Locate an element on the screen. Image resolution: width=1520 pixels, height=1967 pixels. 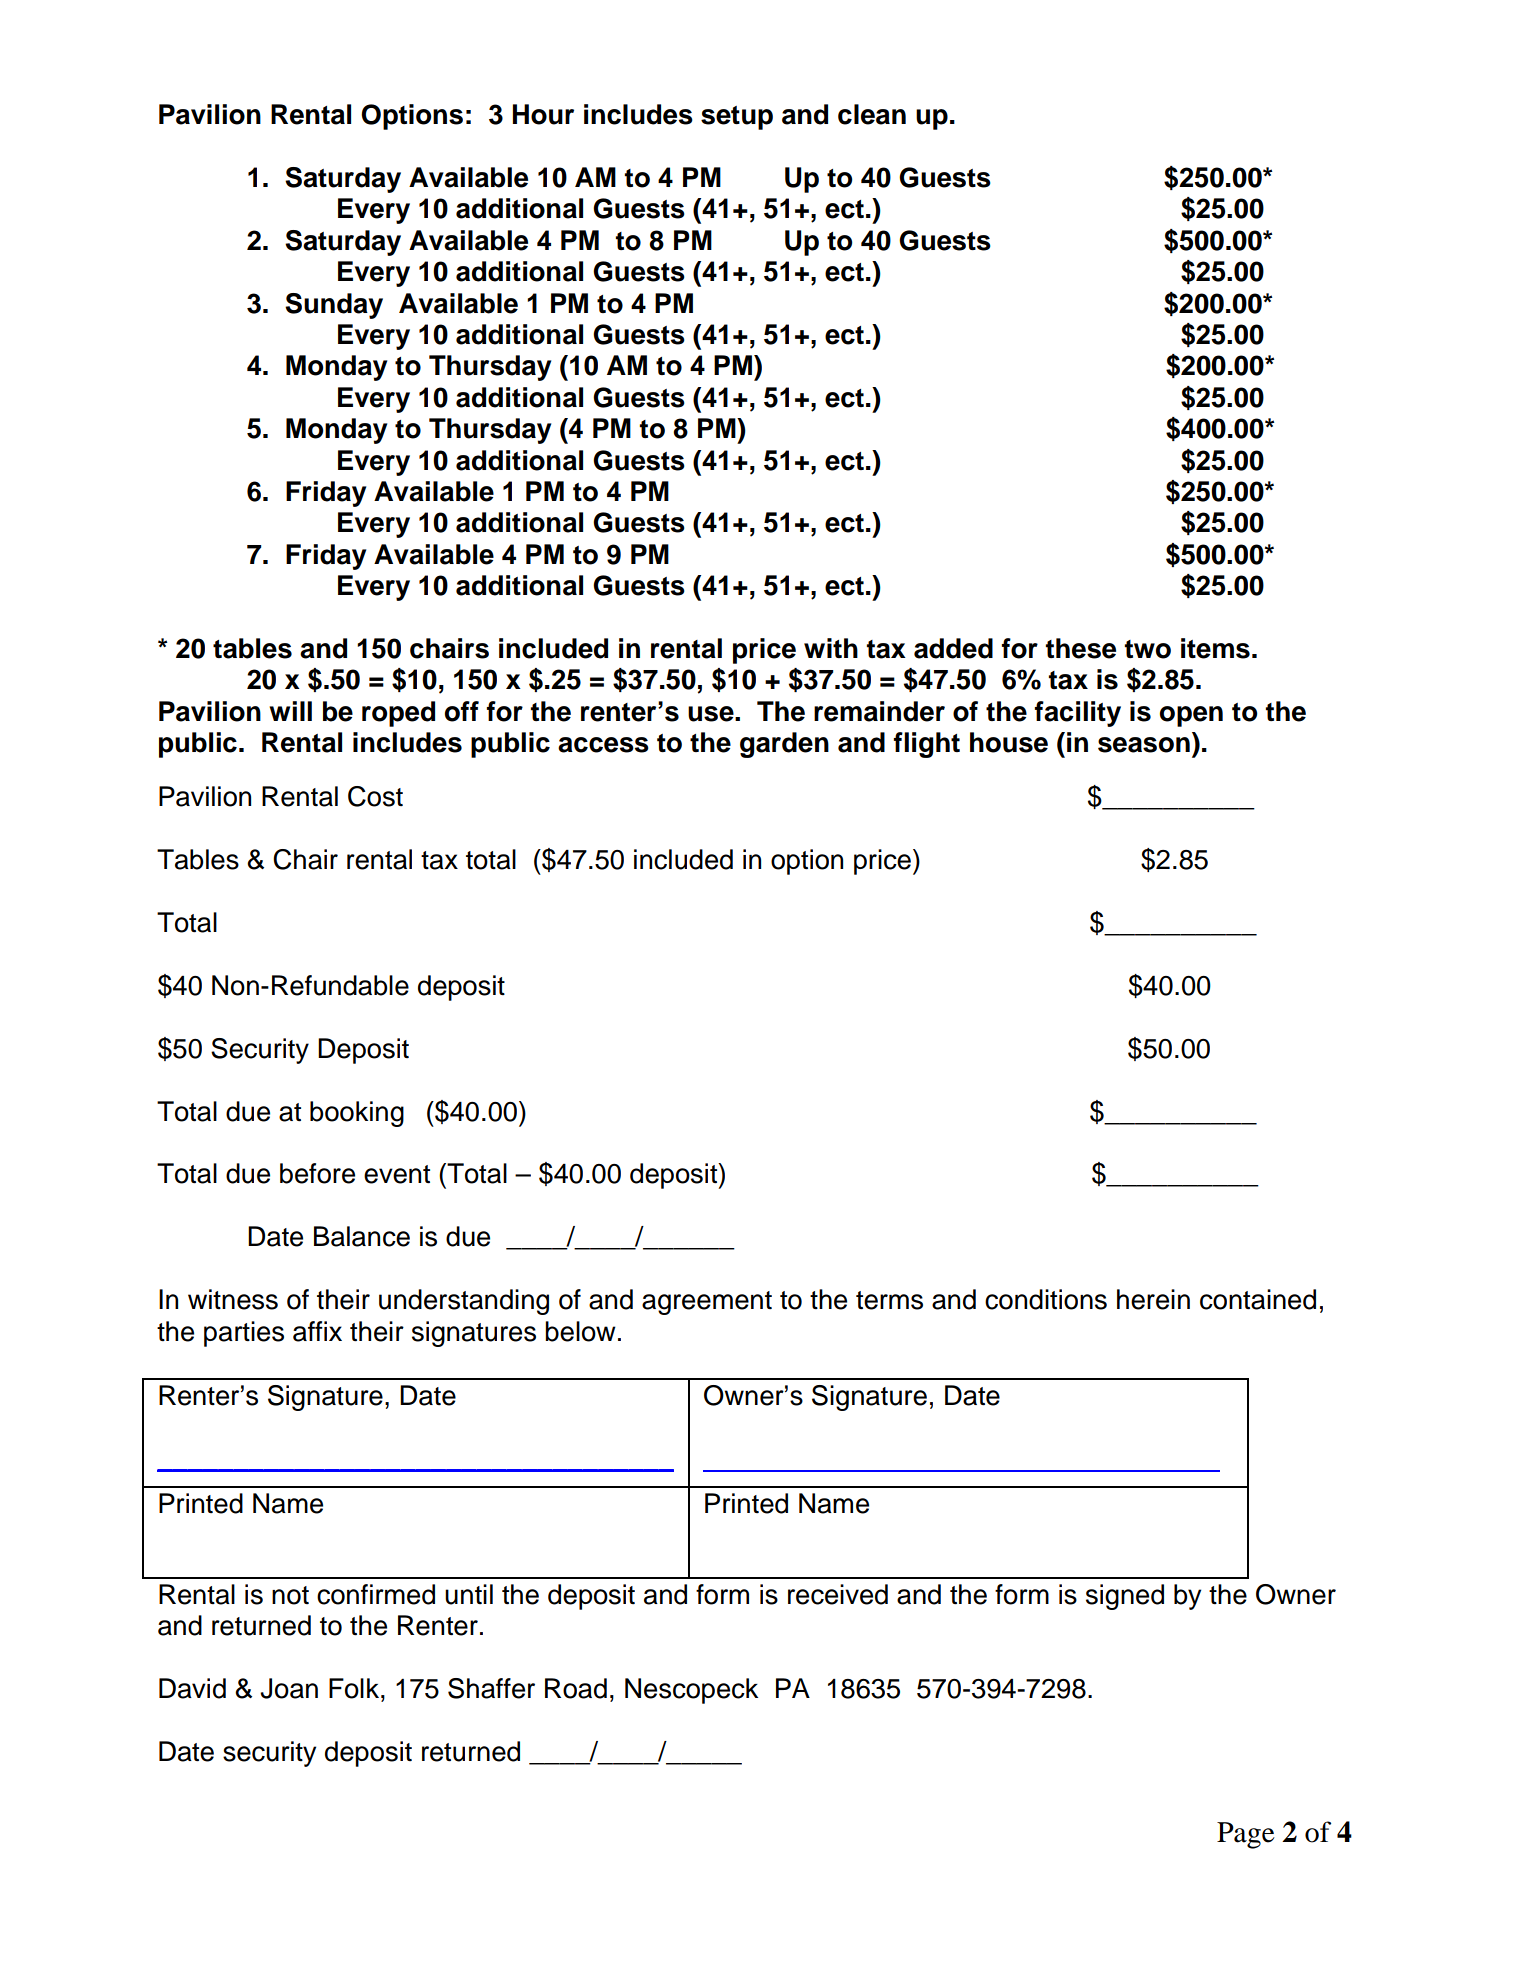
booking is located at coordinates (357, 1114).
